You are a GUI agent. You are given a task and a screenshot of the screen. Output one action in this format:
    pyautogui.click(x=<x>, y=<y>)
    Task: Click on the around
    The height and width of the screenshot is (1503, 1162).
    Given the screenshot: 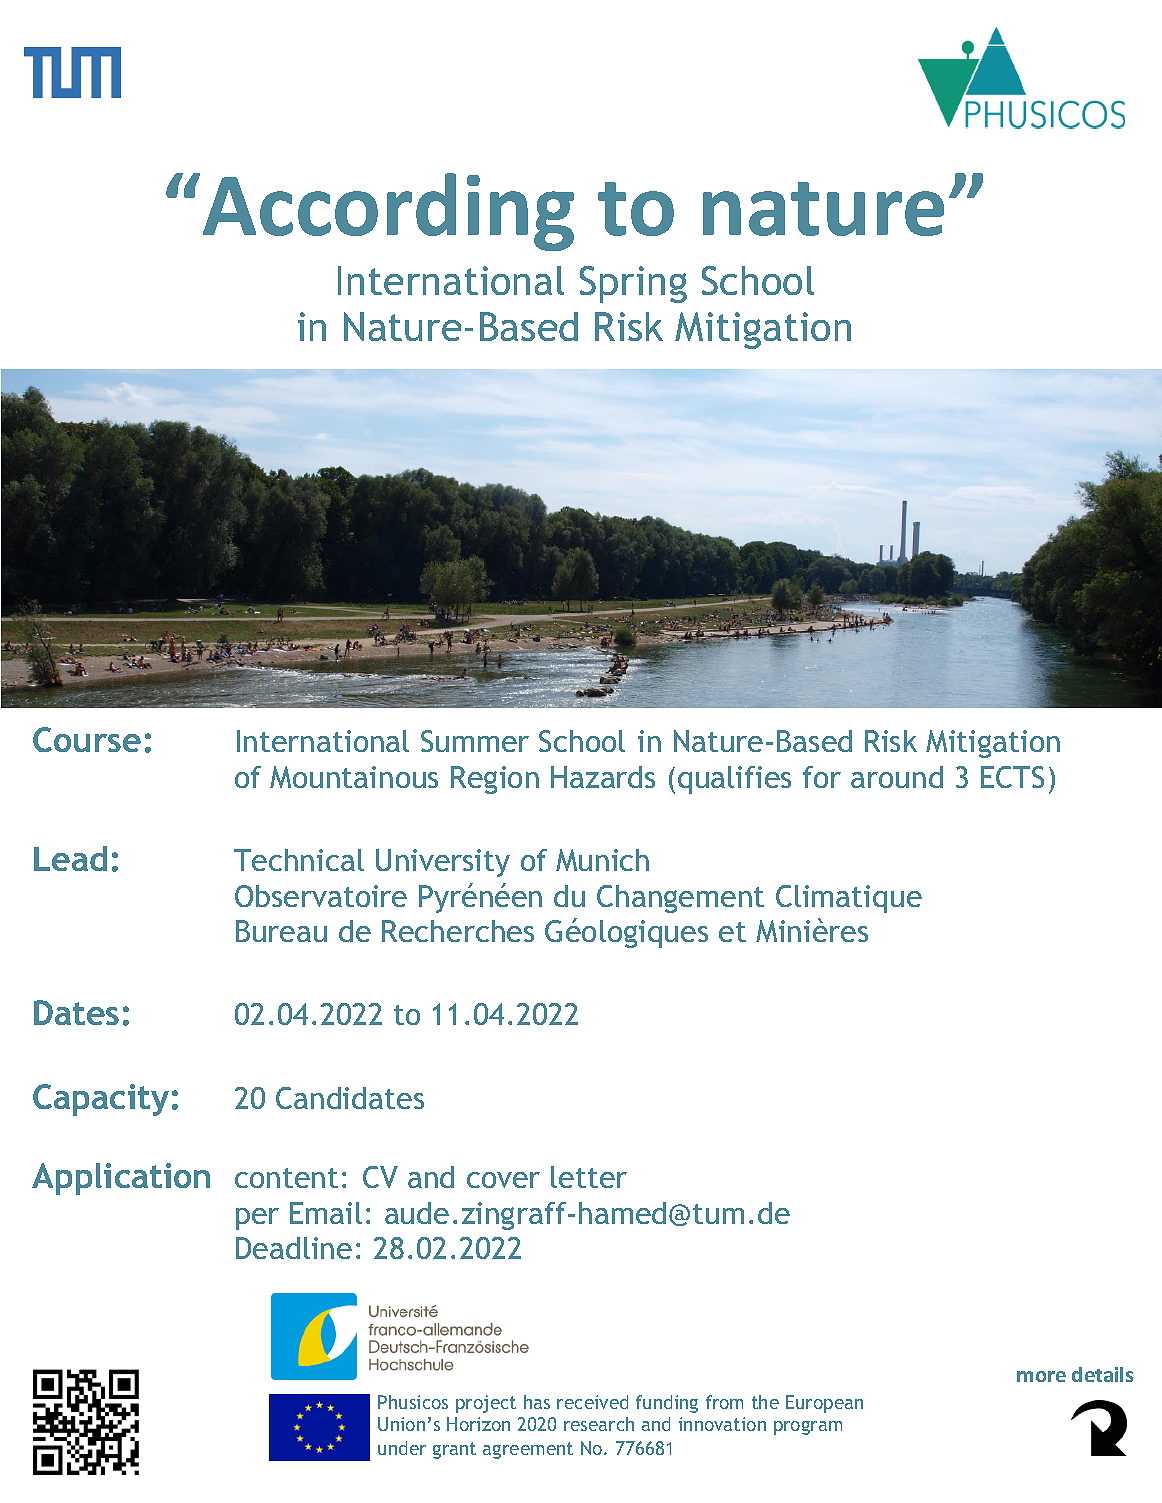 What is the action you would take?
    pyautogui.click(x=897, y=777)
